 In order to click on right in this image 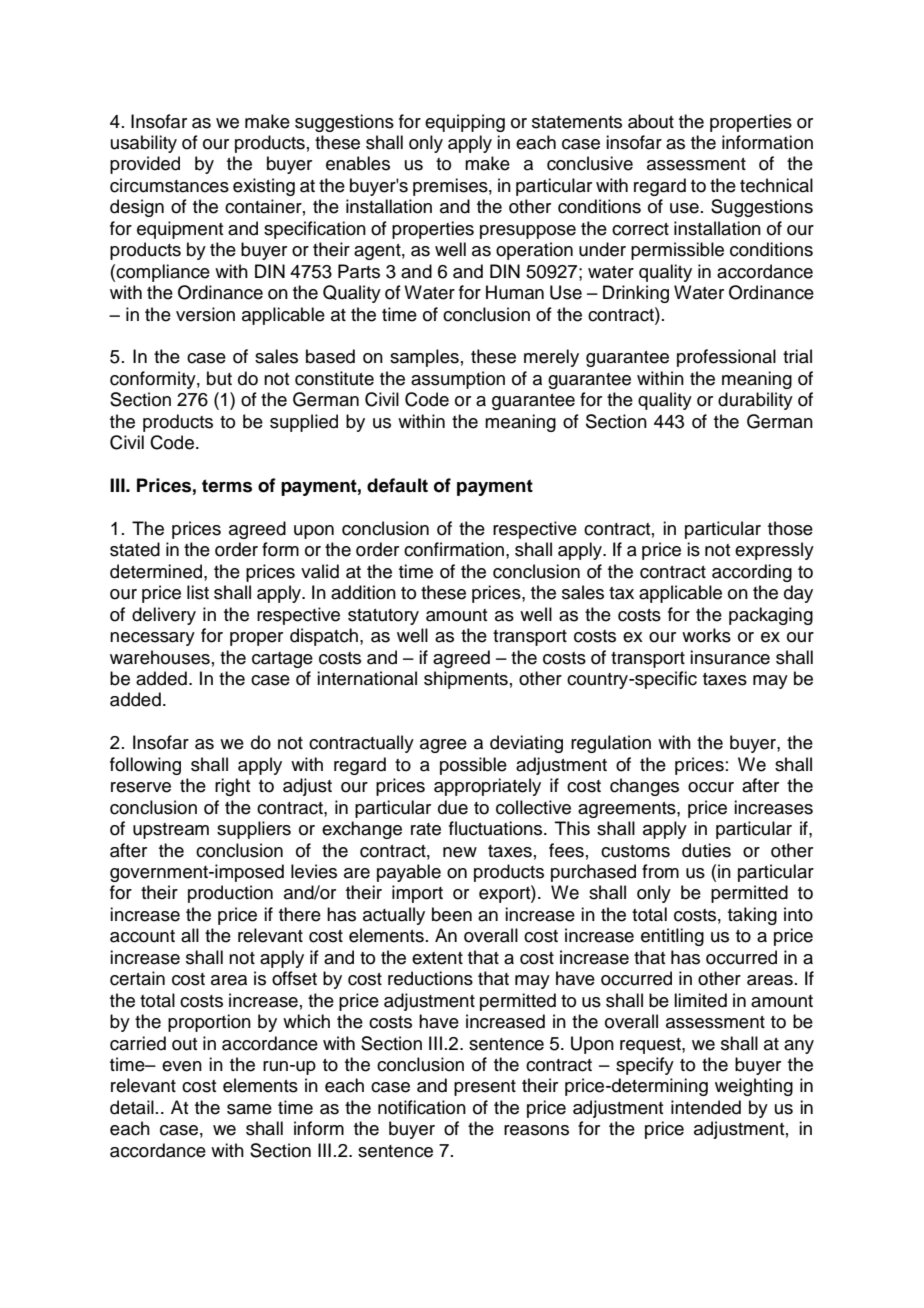, I will do `click(232, 787)`.
